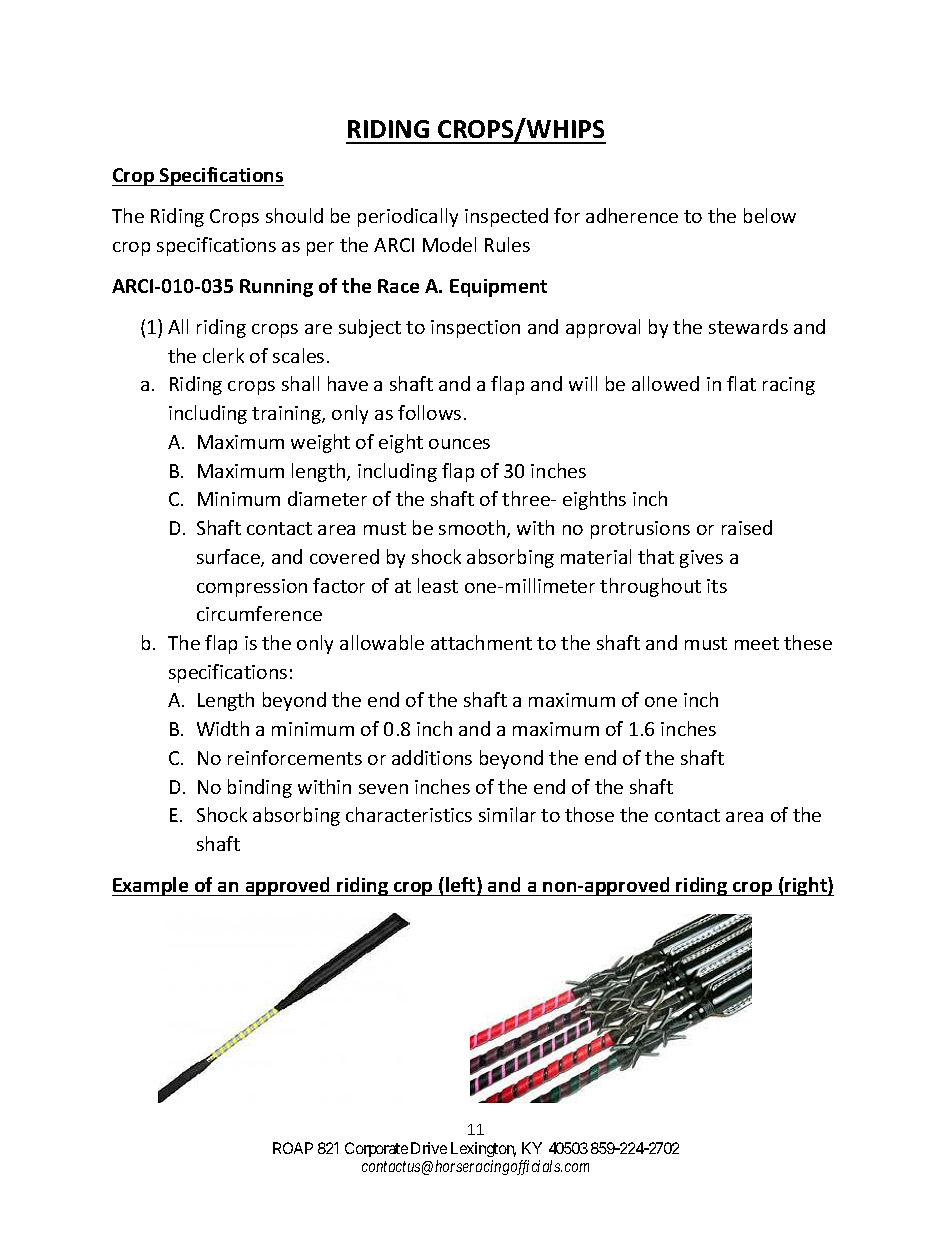  What do you see at coordinates (481, 642) in the screenshot?
I see `attachment` at bounding box center [481, 642].
